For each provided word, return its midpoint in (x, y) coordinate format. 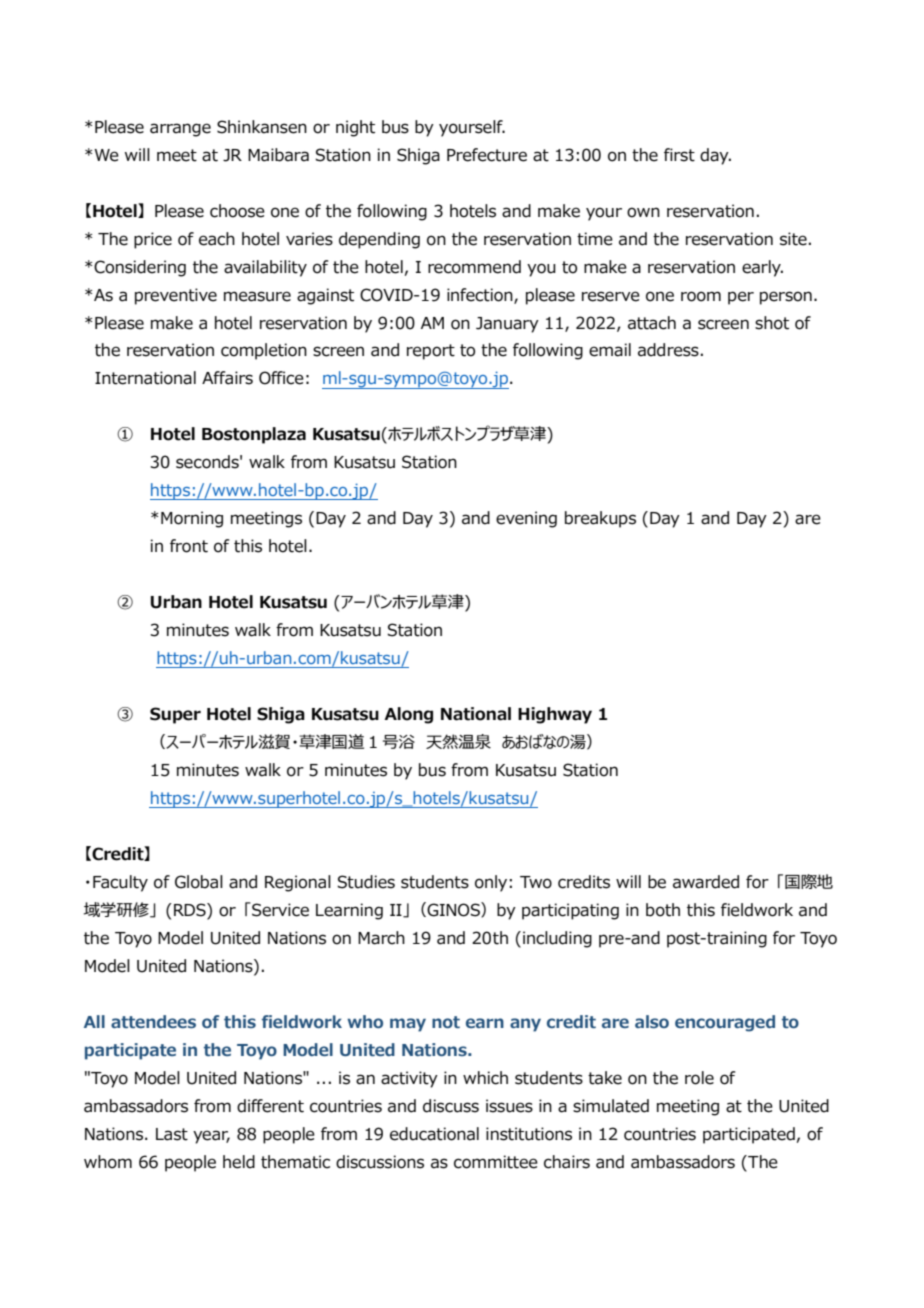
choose (237, 211)
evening (526, 519)
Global (199, 882)
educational (434, 1134)
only (491, 883)
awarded (706, 882)
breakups (600, 519)
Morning (192, 519)
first (679, 155)
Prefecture (487, 155)
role (699, 1078)
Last (172, 1134)
